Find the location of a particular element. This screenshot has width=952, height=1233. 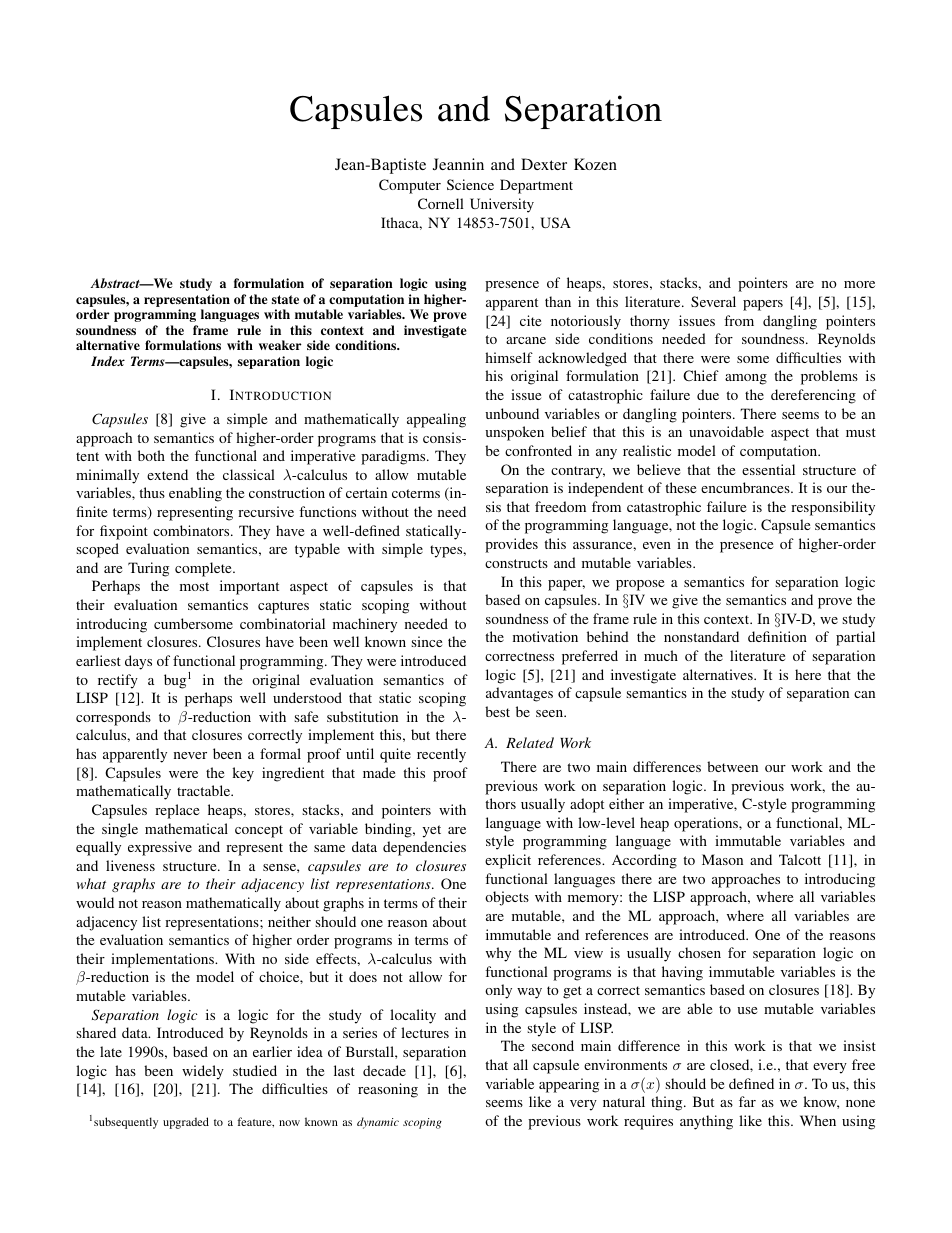

widely is located at coordinates (203, 1072).
